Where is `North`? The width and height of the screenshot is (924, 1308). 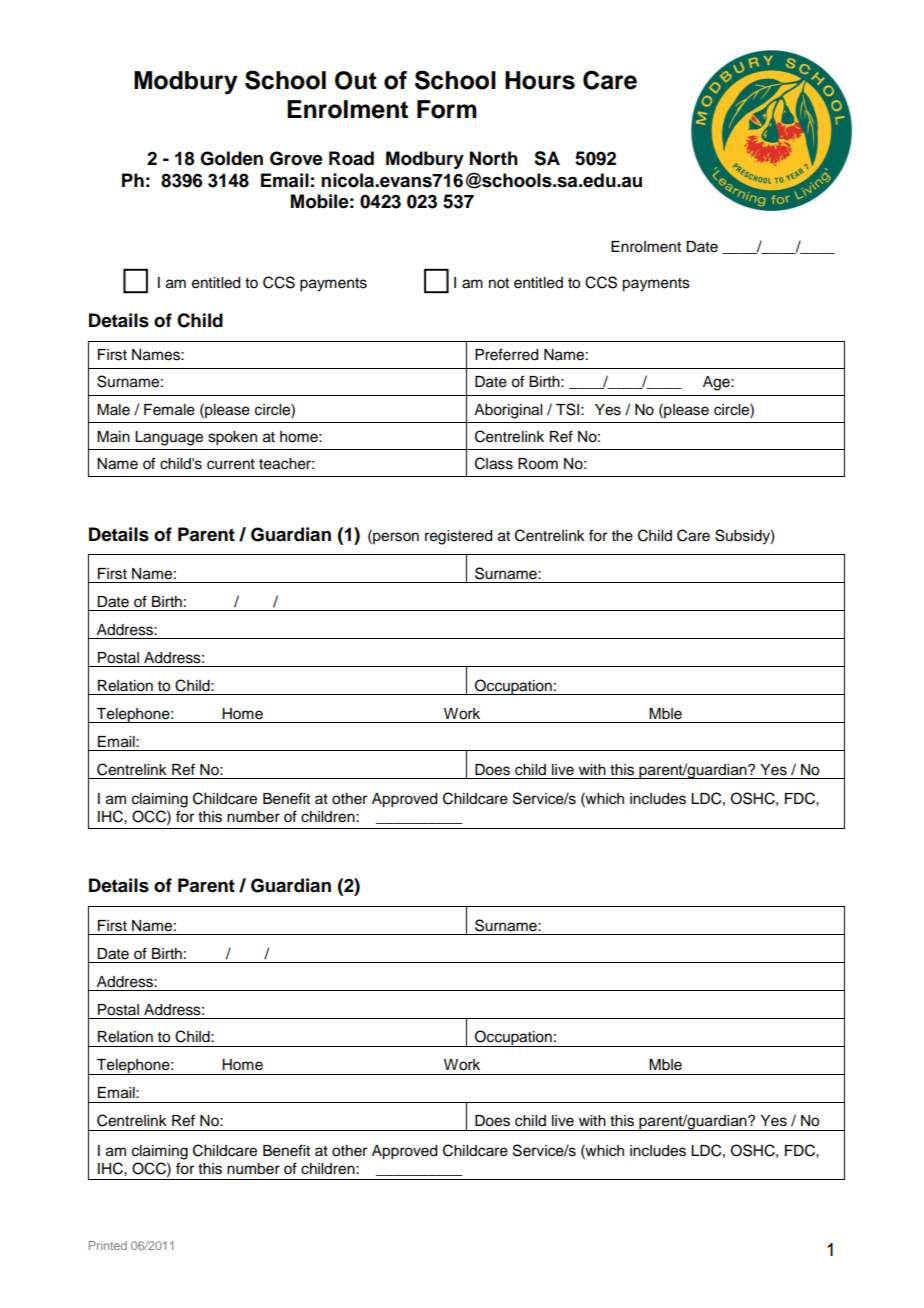
North is located at coordinates (494, 158).
